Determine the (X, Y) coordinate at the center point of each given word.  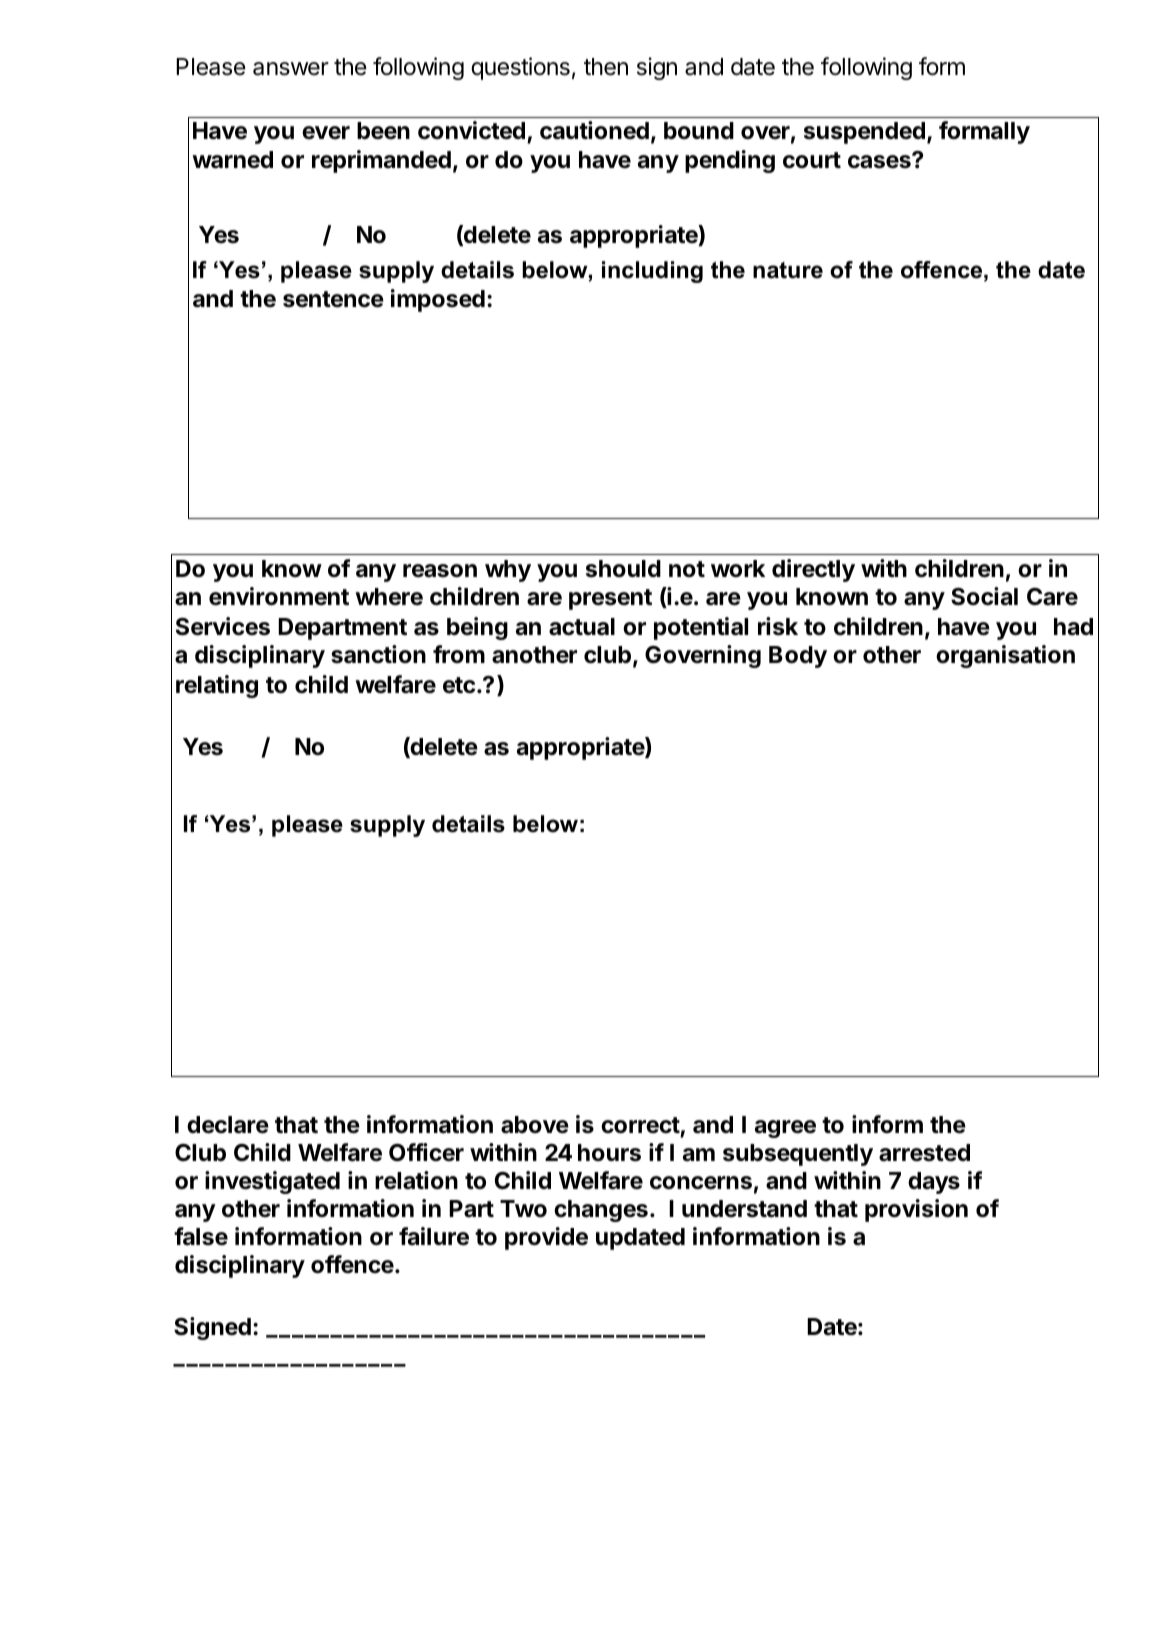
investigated (272, 1182)
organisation (1005, 656)
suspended (864, 133)
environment (279, 596)
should (623, 569)
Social (984, 596)
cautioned (594, 130)
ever (326, 132)
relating (217, 686)
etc (459, 685)
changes (601, 1211)
